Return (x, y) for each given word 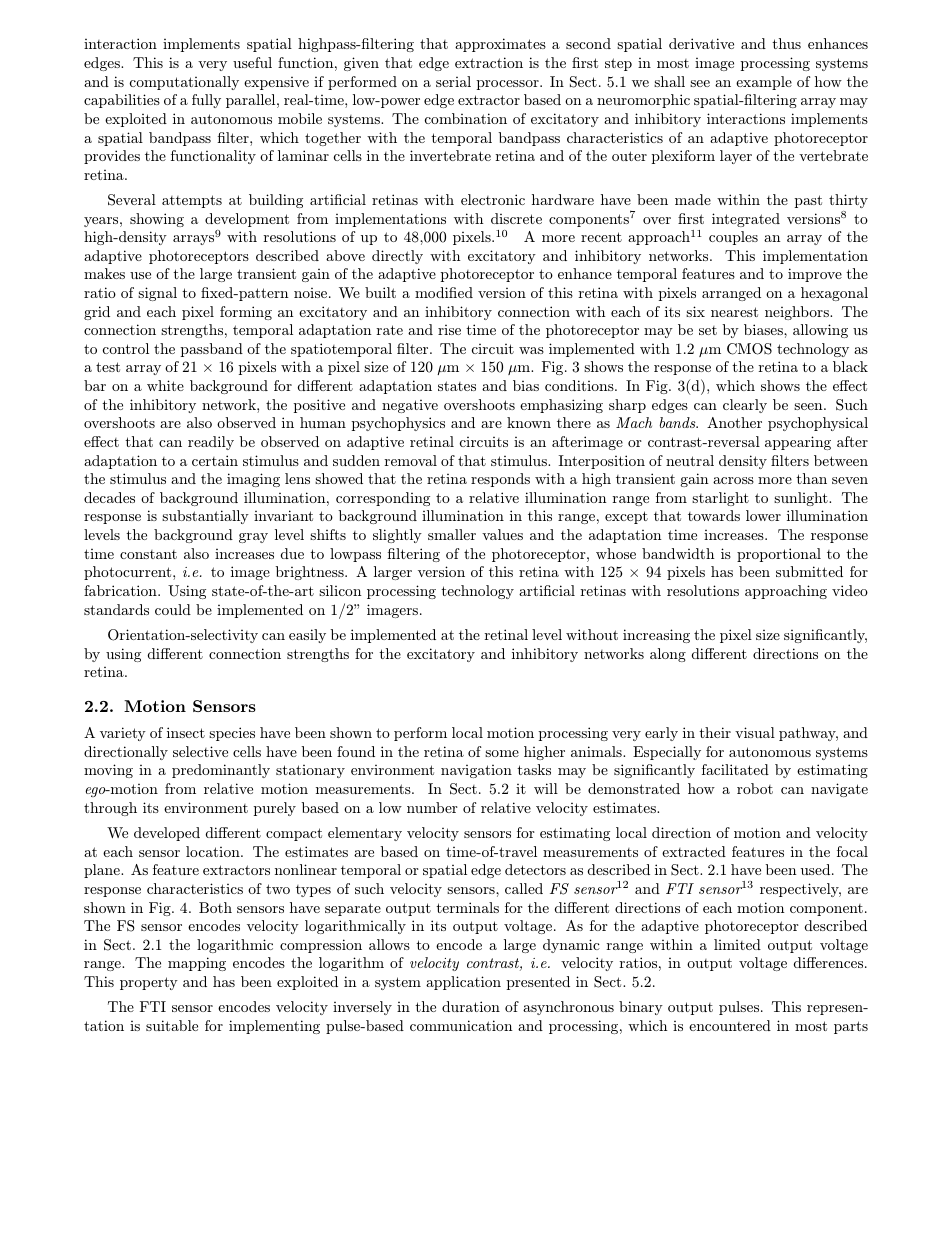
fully (206, 101)
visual (755, 732)
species (232, 734)
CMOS (749, 349)
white (165, 385)
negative (410, 406)
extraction (489, 62)
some (502, 753)
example (764, 83)
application (463, 983)
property (149, 983)
